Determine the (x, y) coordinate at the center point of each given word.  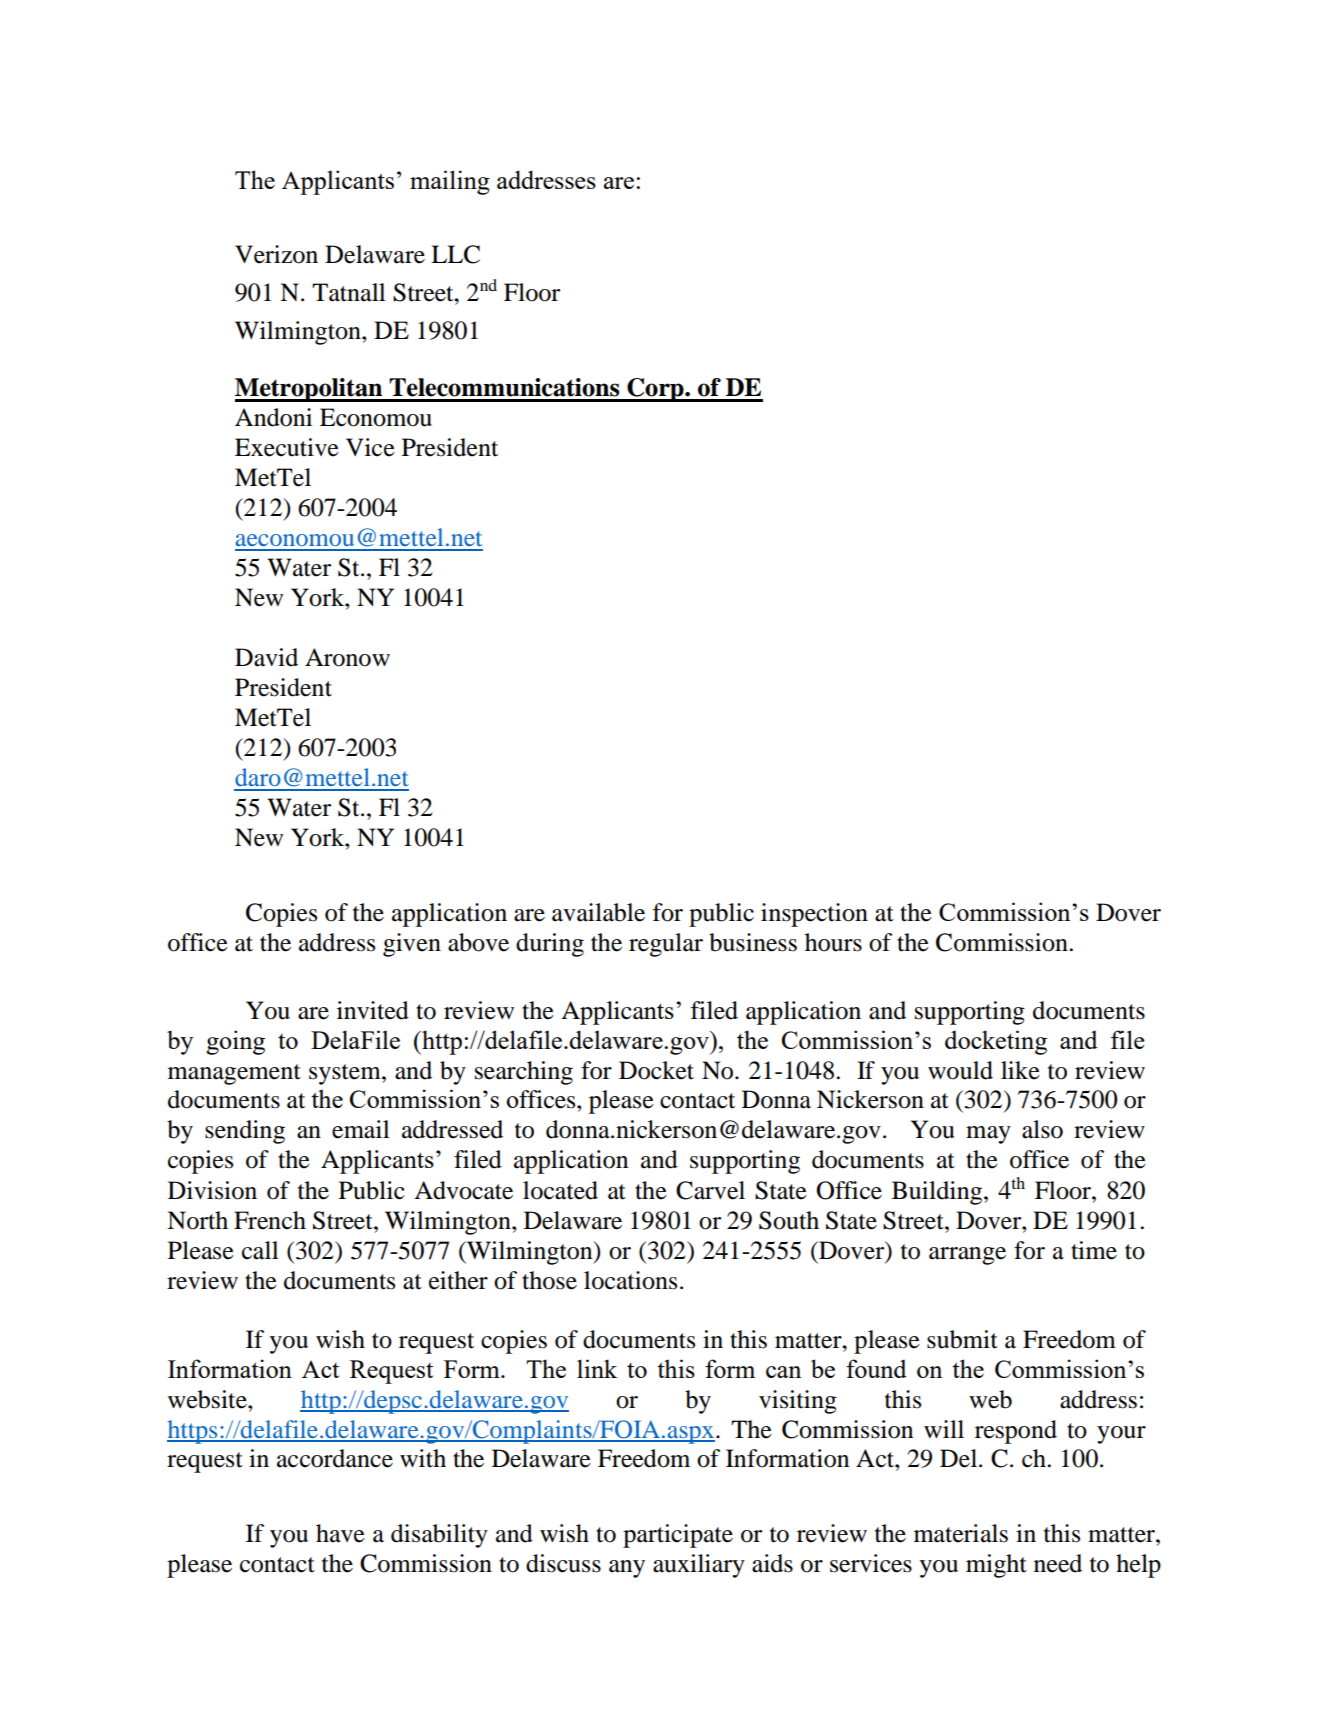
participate (678, 1536)
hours (833, 942)
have (340, 1533)
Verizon (276, 254)
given (412, 945)
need (1058, 1563)
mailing (450, 182)
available (598, 912)
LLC (455, 254)
